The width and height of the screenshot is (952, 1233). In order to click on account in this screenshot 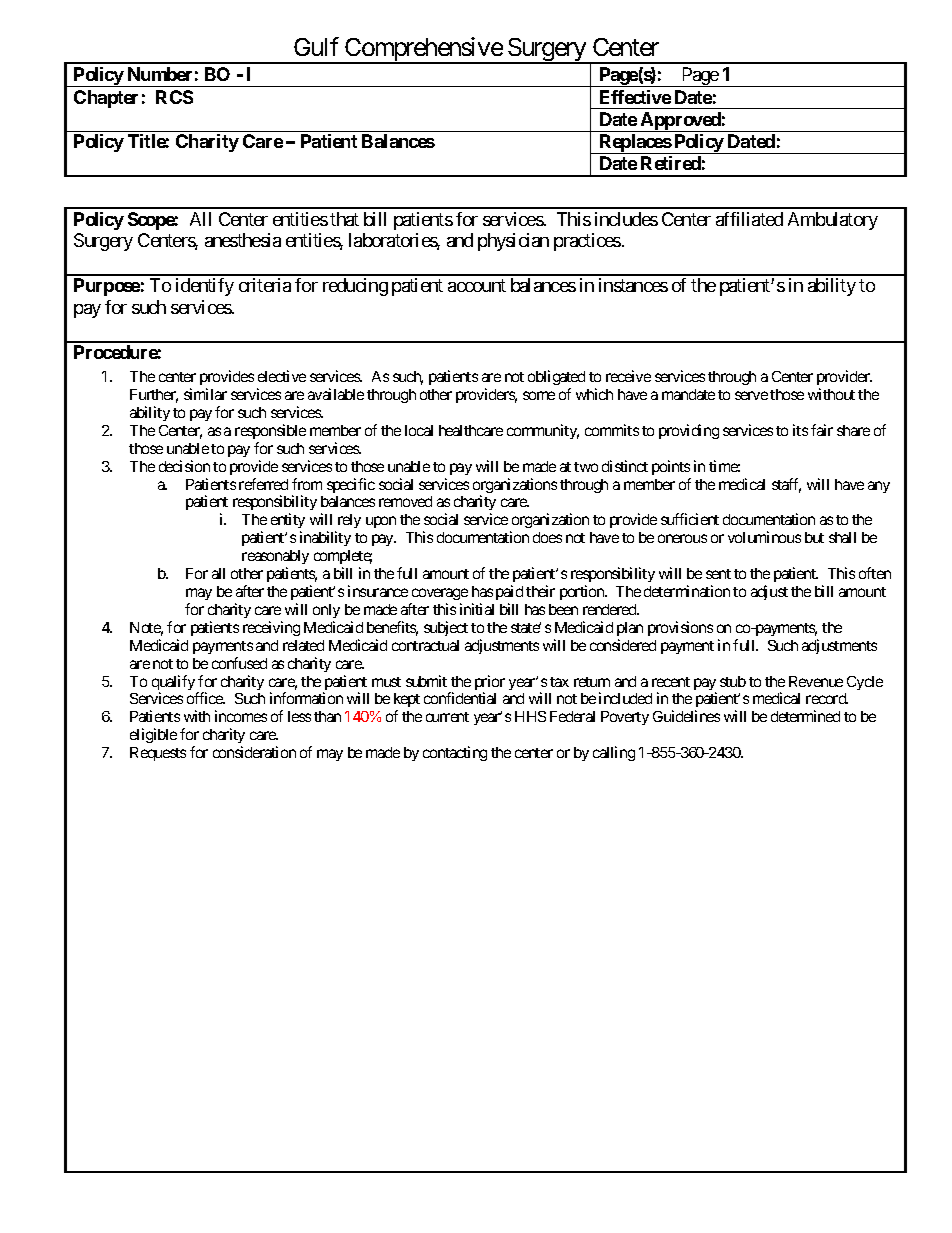, I will do `click(477, 286)`.
